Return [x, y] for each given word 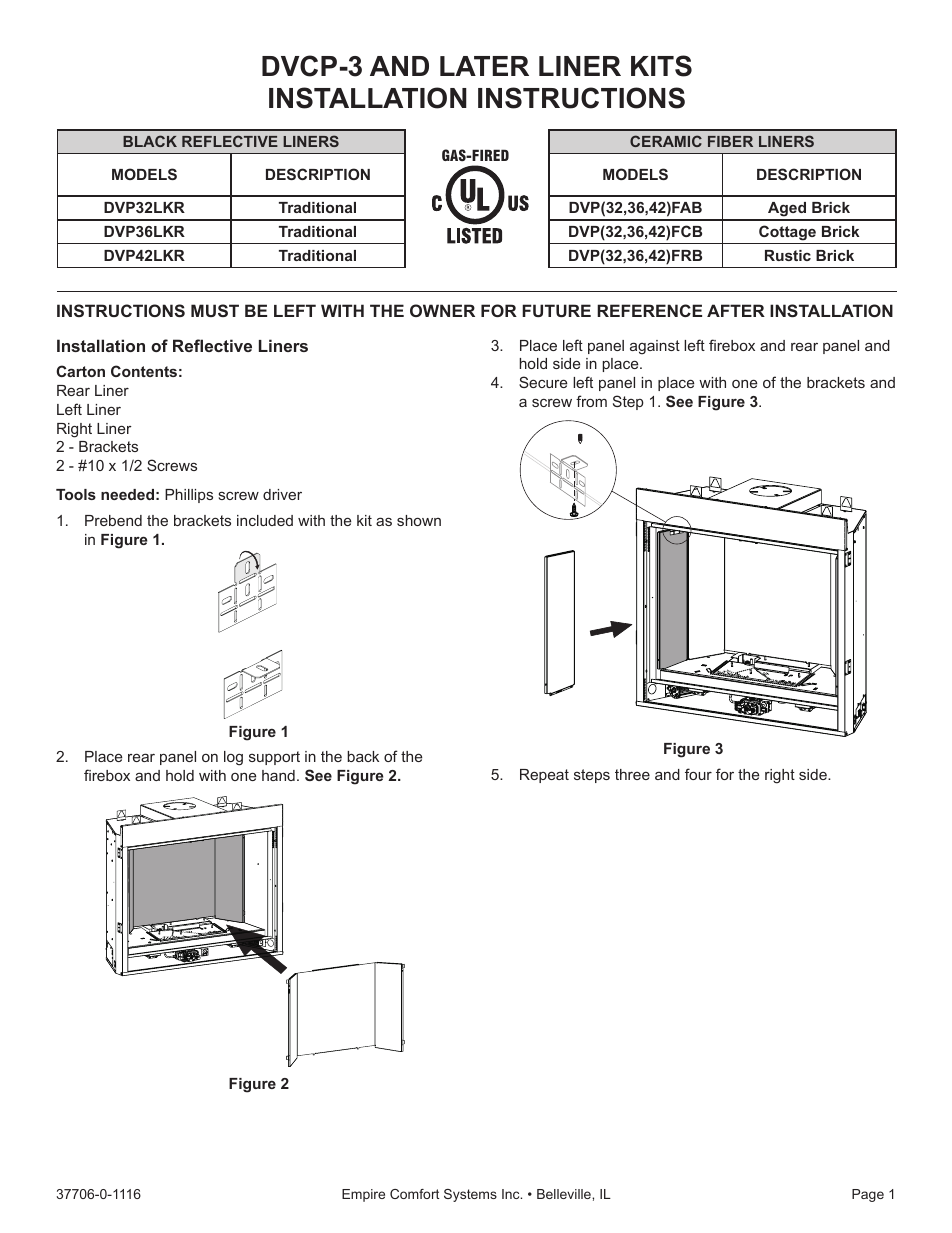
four [698, 774]
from [591, 401]
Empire [363, 1195]
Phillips [189, 496]
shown [419, 520]
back [363, 756]
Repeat [544, 776]
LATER [484, 66]
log [233, 758]
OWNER [442, 310]
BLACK [150, 141]
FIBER [730, 141]
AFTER [736, 310]
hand [278, 775]
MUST [215, 310]
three [632, 774]
